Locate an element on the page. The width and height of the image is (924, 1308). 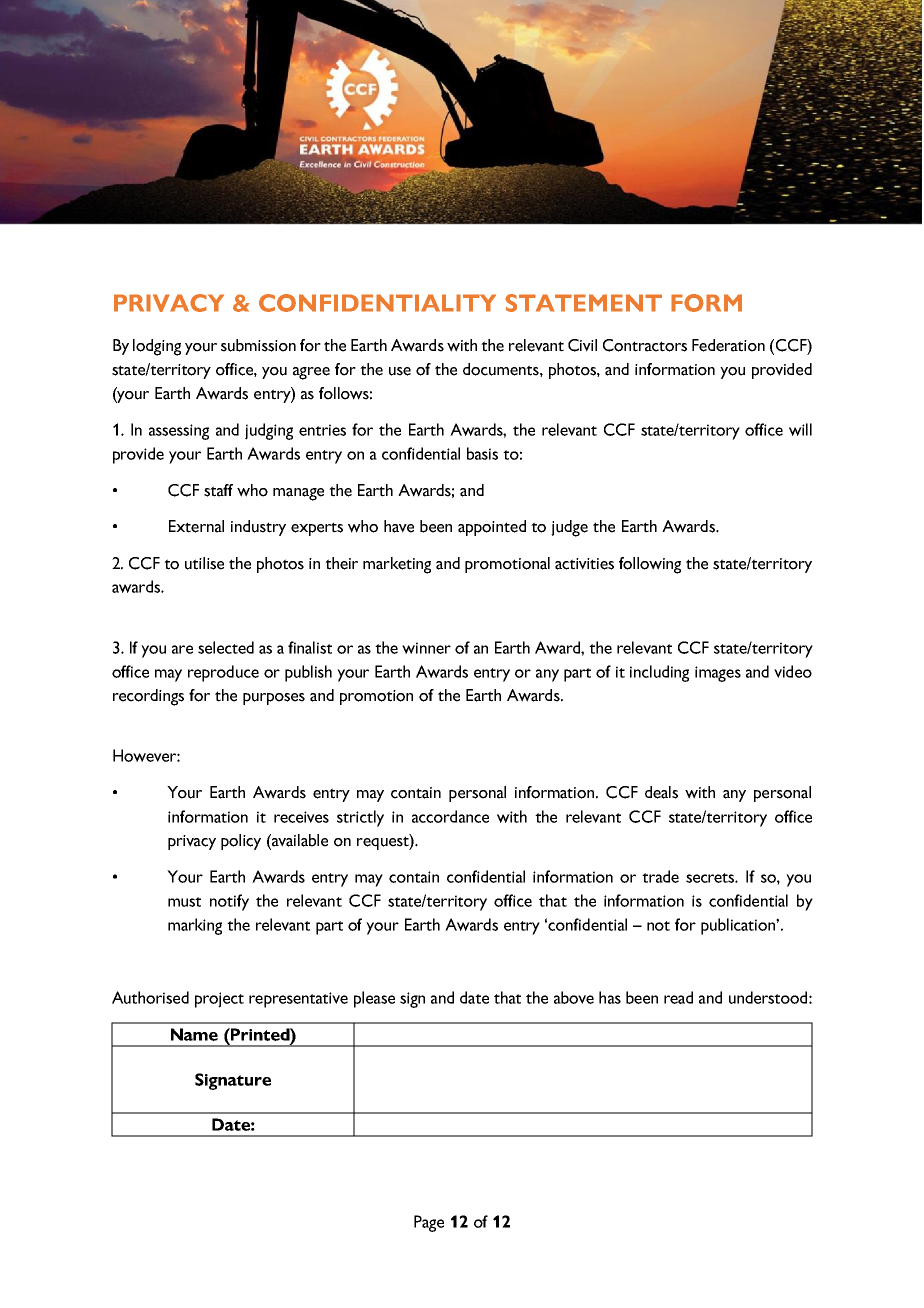
submission is located at coordinates (258, 345).
